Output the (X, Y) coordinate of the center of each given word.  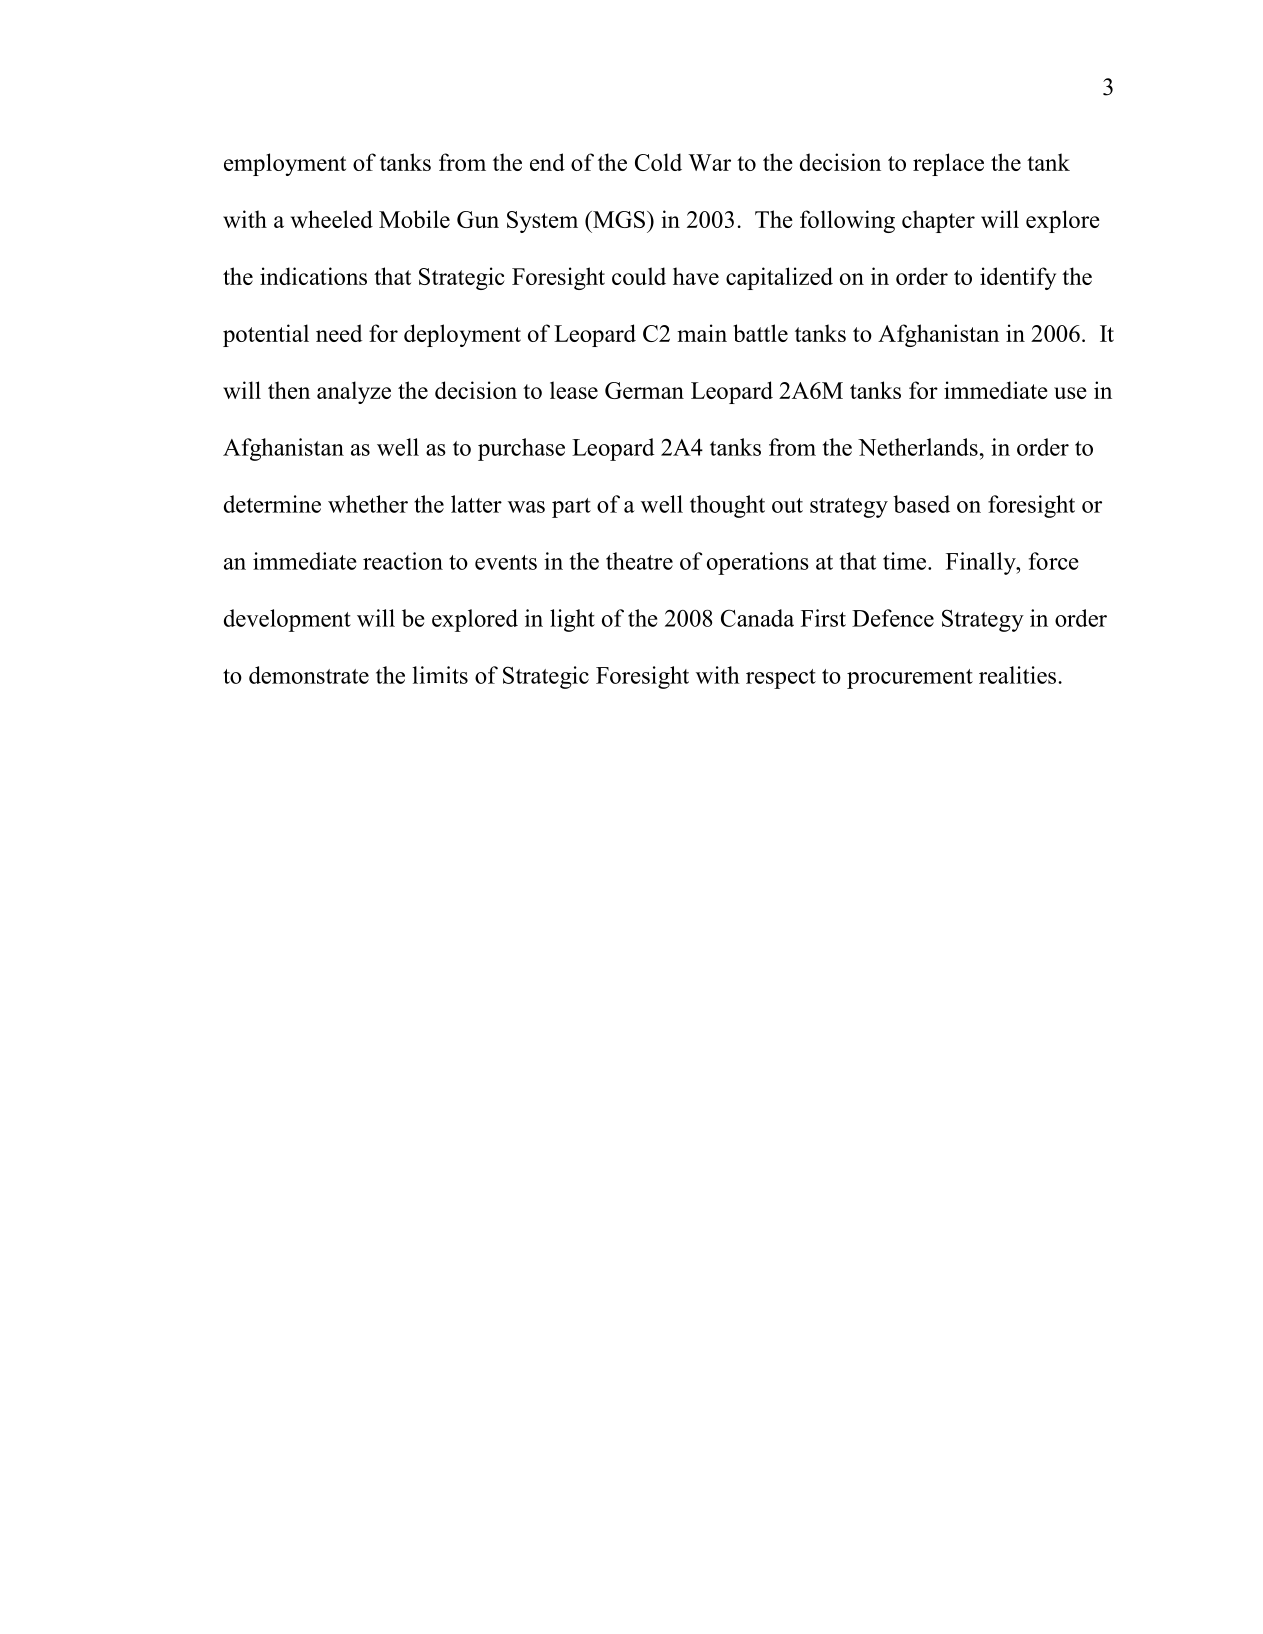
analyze (354, 392)
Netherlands (918, 447)
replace (948, 164)
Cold (658, 162)
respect (781, 679)
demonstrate (309, 675)
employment (285, 164)
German (644, 390)
